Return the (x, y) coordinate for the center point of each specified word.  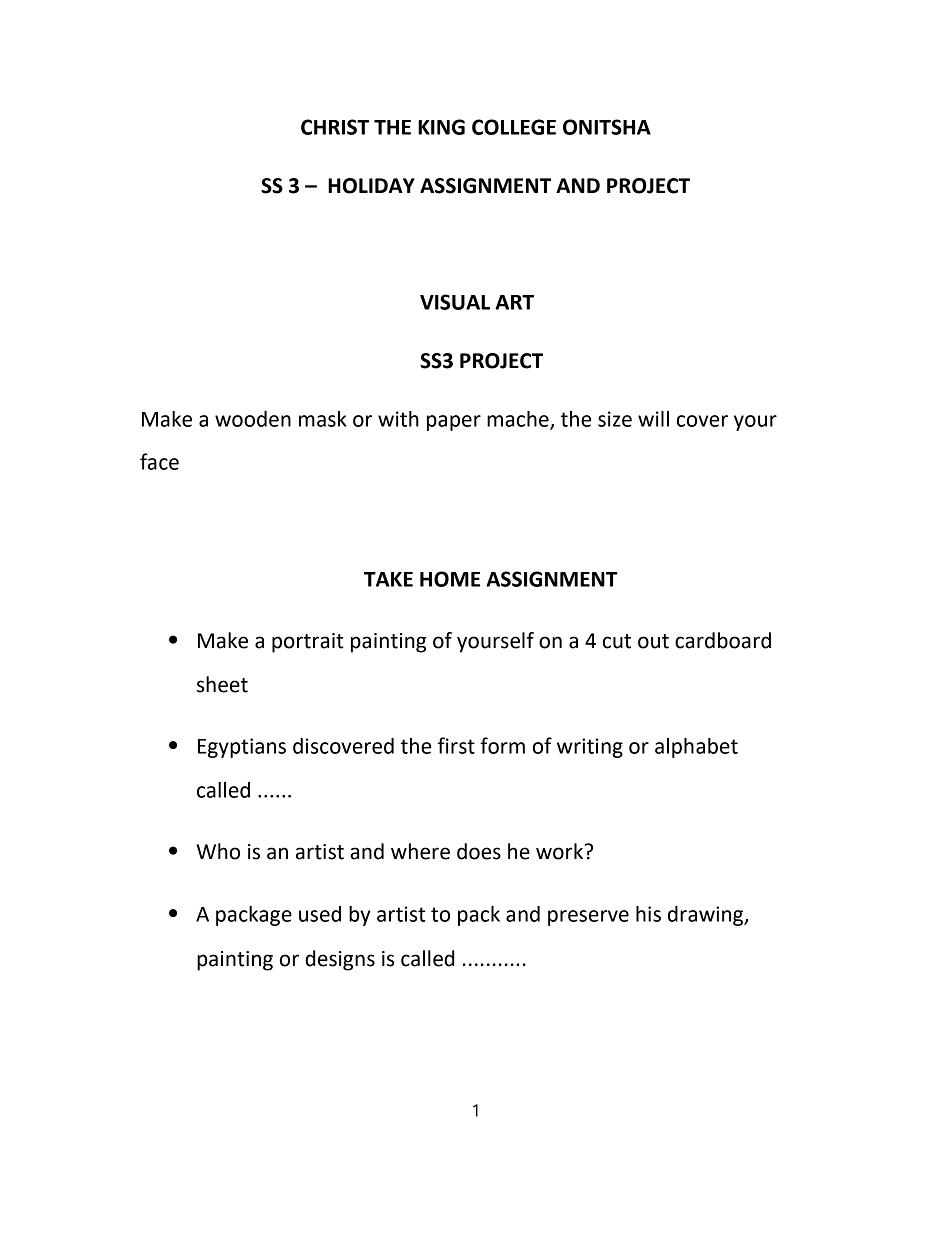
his (648, 914)
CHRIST (335, 127)
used (320, 914)
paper (454, 423)
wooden (253, 419)
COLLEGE (514, 127)
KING (441, 127)
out (653, 641)
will (653, 419)
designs (340, 960)
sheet (222, 684)
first (456, 745)
